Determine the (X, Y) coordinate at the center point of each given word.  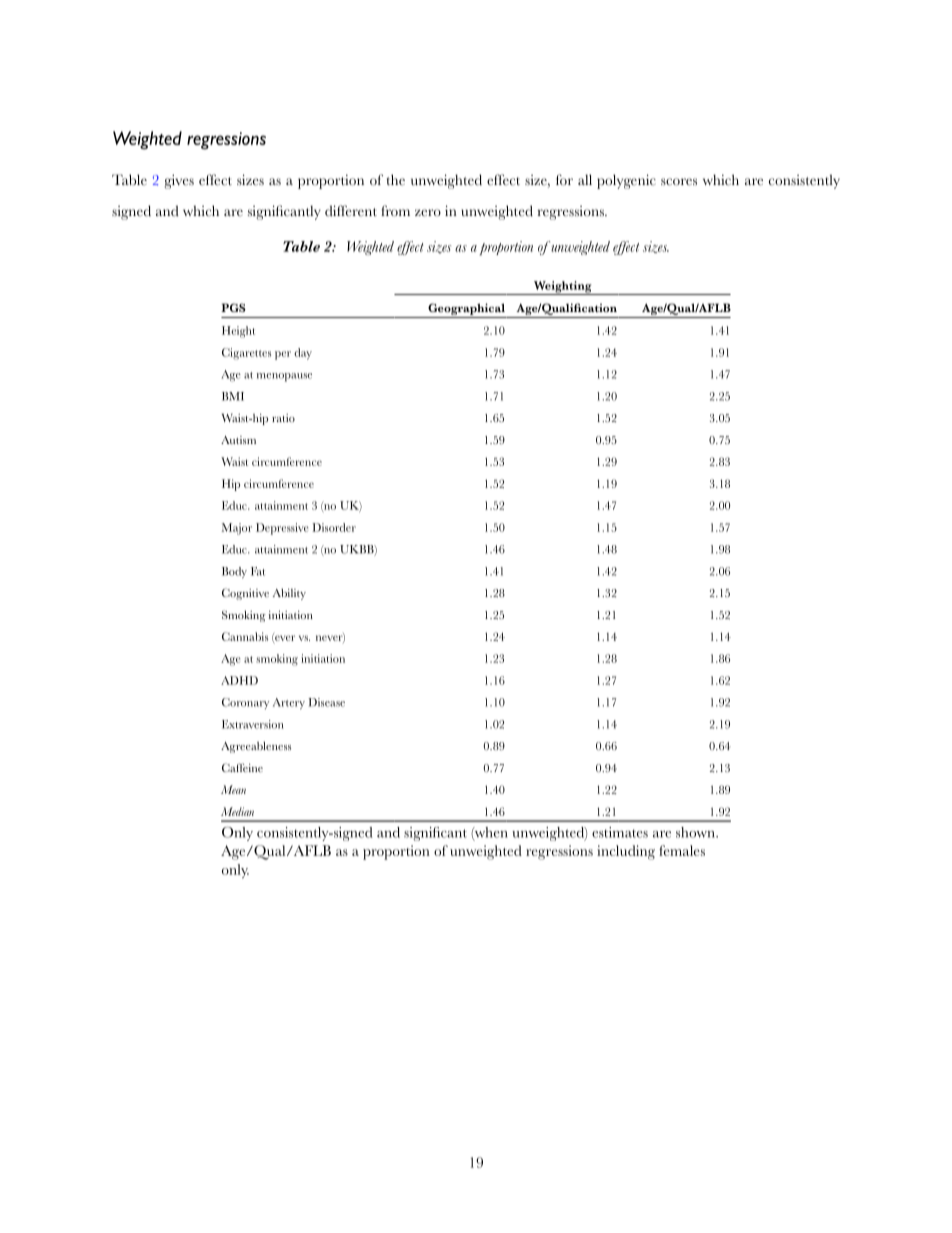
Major (237, 529)
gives (179, 181)
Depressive (282, 529)
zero (428, 213)
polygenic (626, 181)
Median (237, 811)
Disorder (334, 527)
